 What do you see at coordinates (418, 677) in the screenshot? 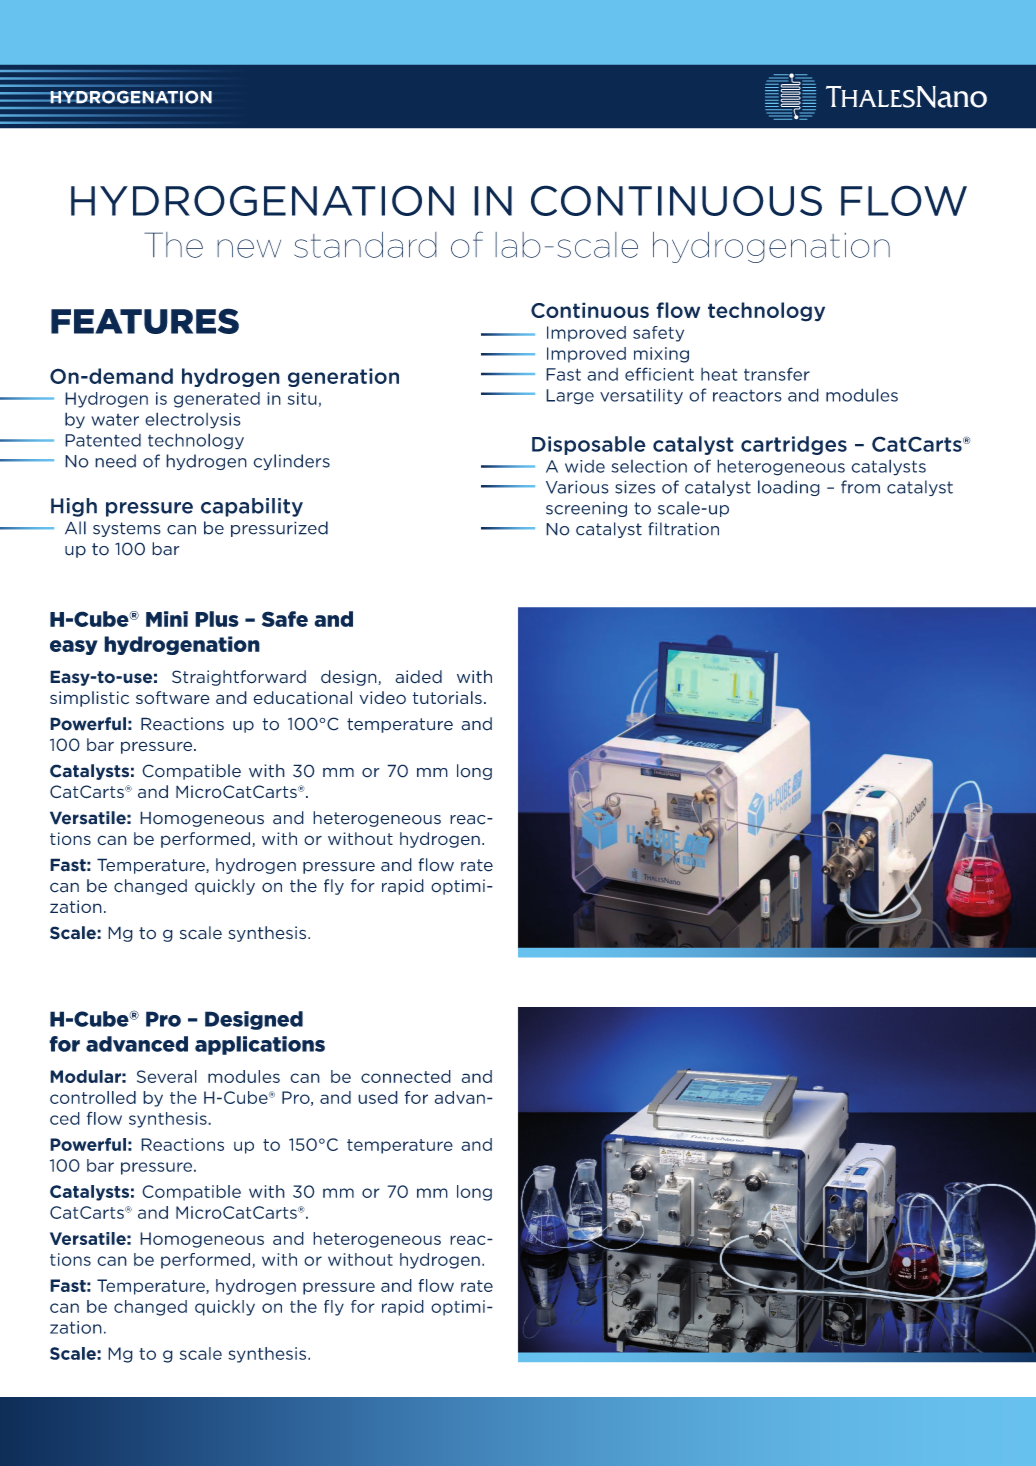
I see `aided` at bounding box center [418, 677].
